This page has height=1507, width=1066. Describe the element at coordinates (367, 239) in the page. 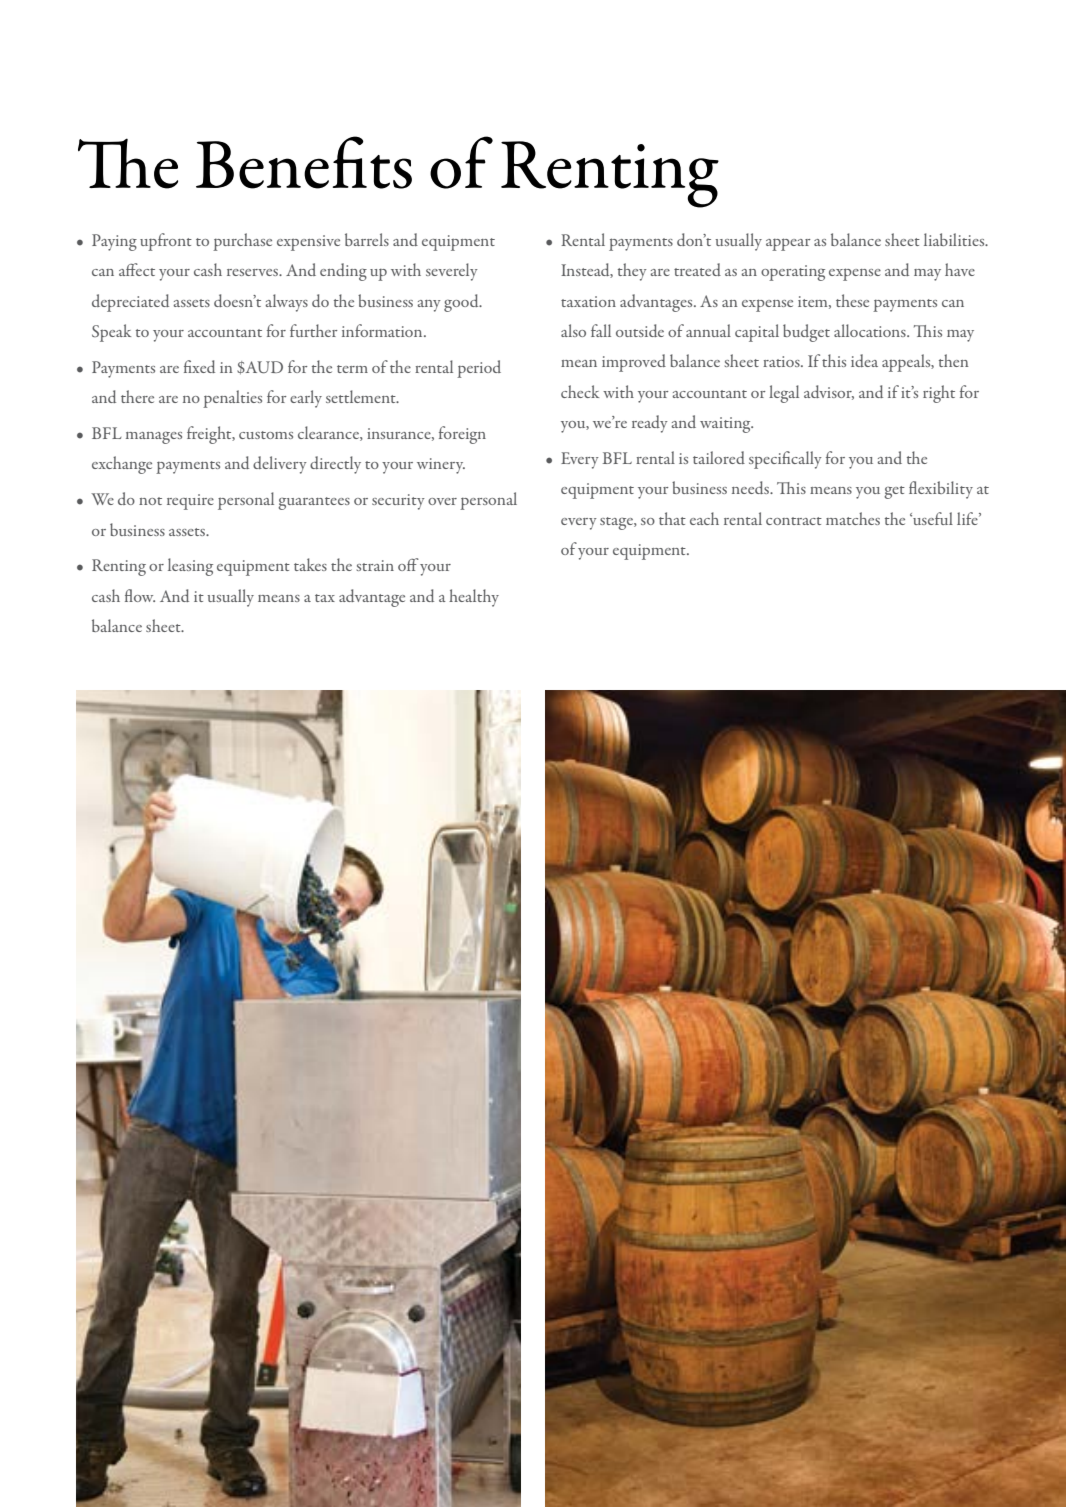

I see `barrels` at that location.
